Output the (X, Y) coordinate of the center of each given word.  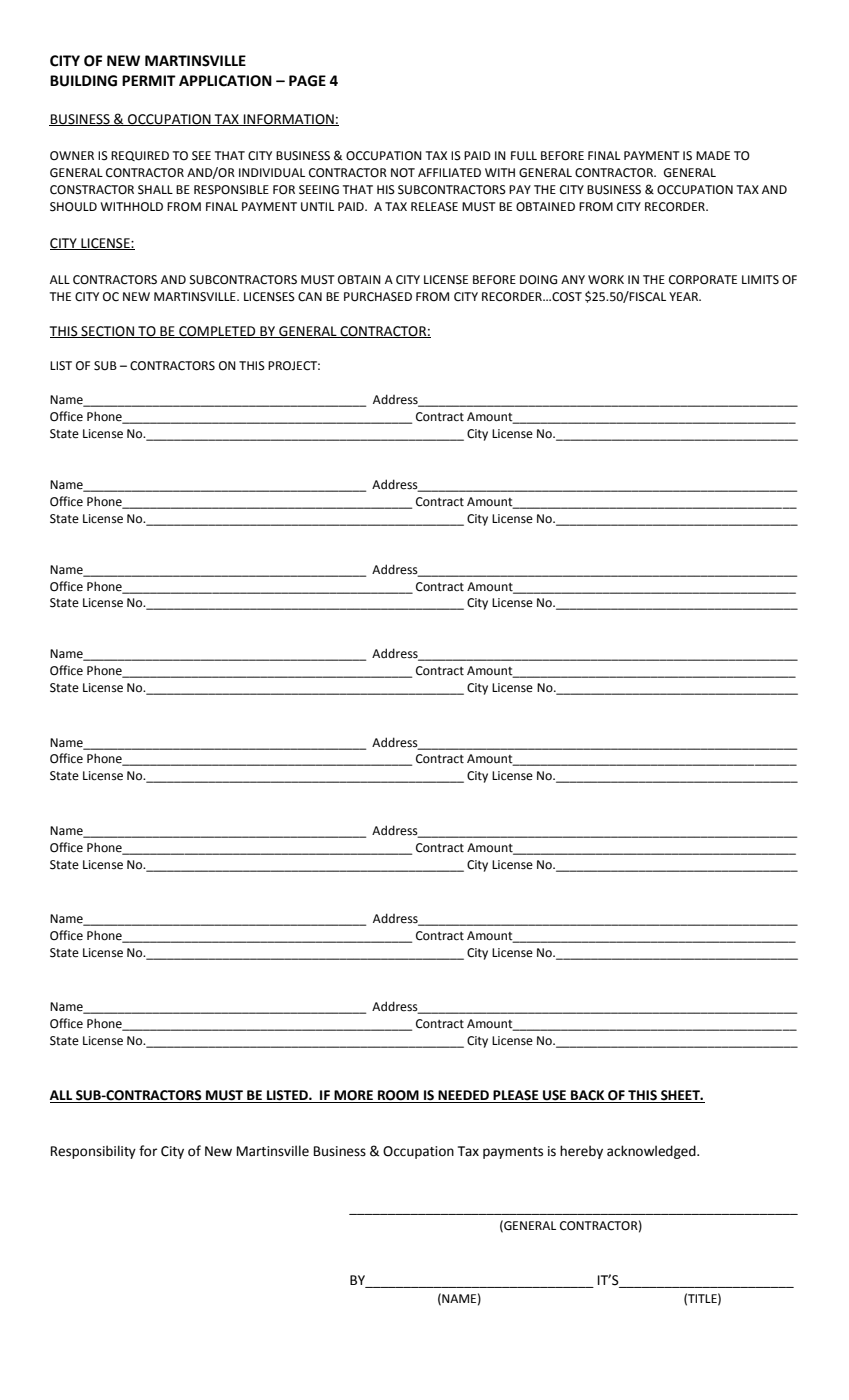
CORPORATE (703, 280)
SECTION (107, 332)
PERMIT (149, 80)
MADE (713, 155)
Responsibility (93, 1152)
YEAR (684, 296)
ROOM (398, 1096)
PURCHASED (378, 297)
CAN (310, 297)
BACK (588, 1096)
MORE (354, 1096)
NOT (403, 173)
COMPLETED (217, 332)
